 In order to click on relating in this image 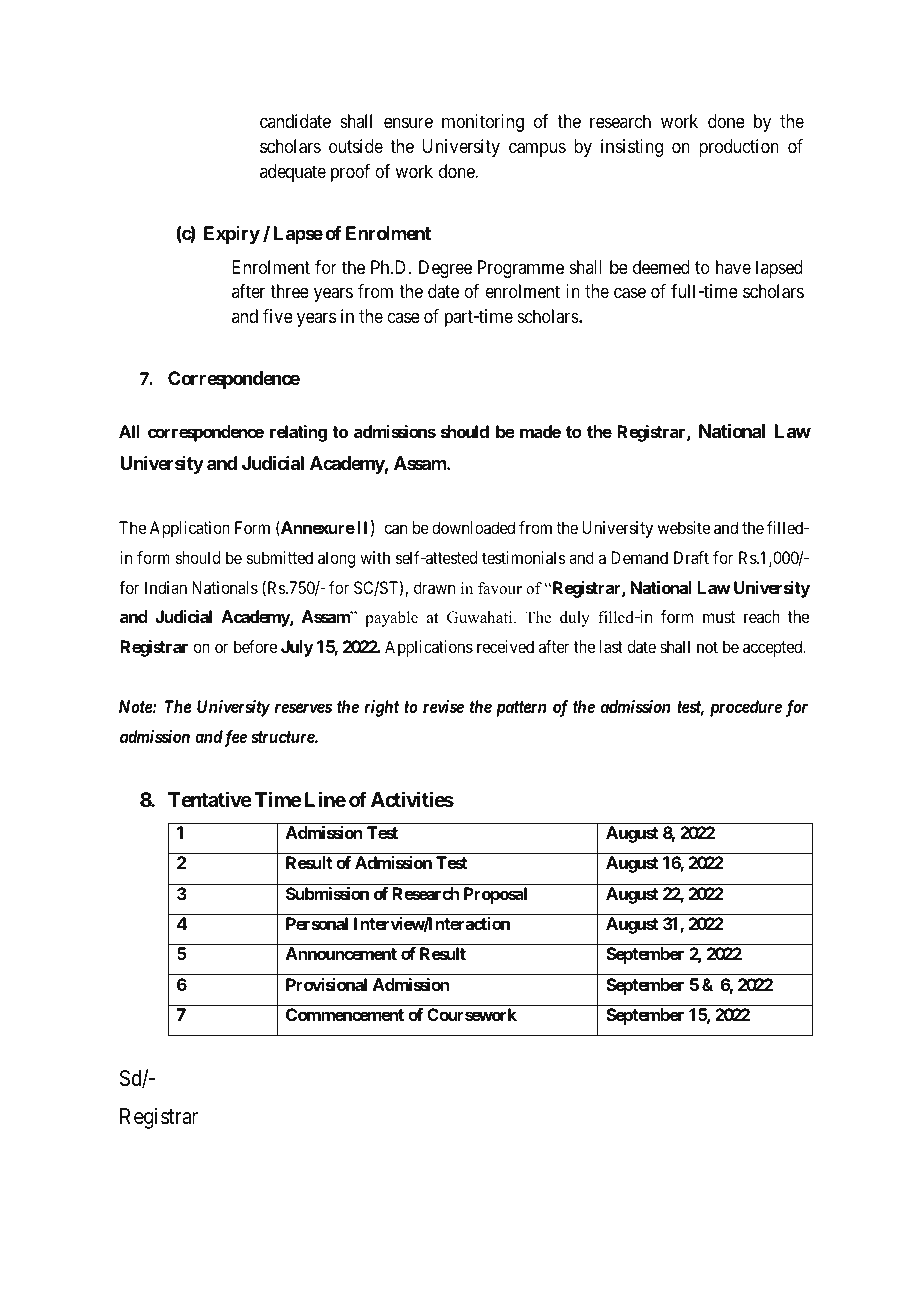, I will do `click(298, 433)`.
